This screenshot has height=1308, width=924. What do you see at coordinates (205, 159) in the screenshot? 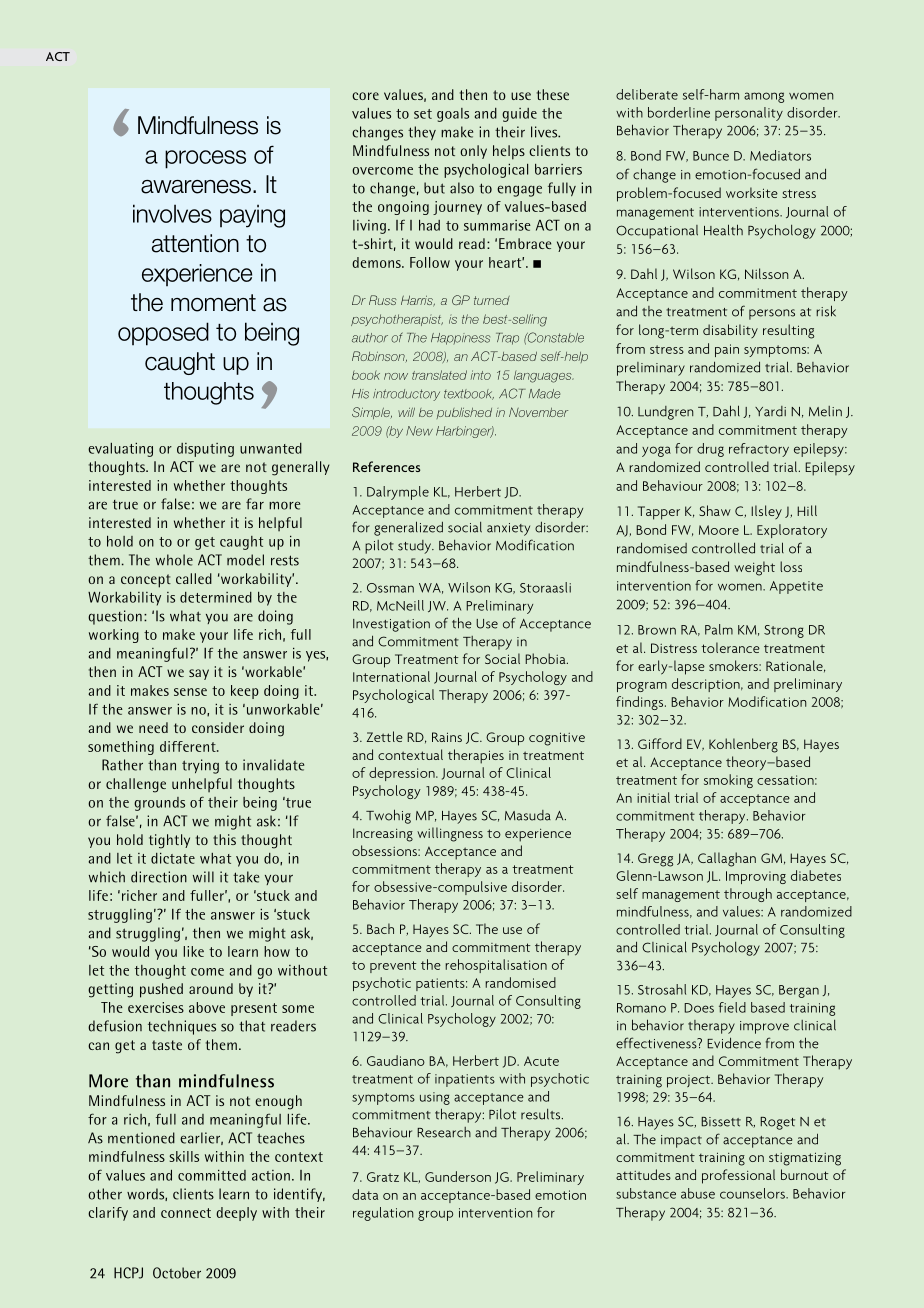
I see `process` at bounding box center [205, 159].
